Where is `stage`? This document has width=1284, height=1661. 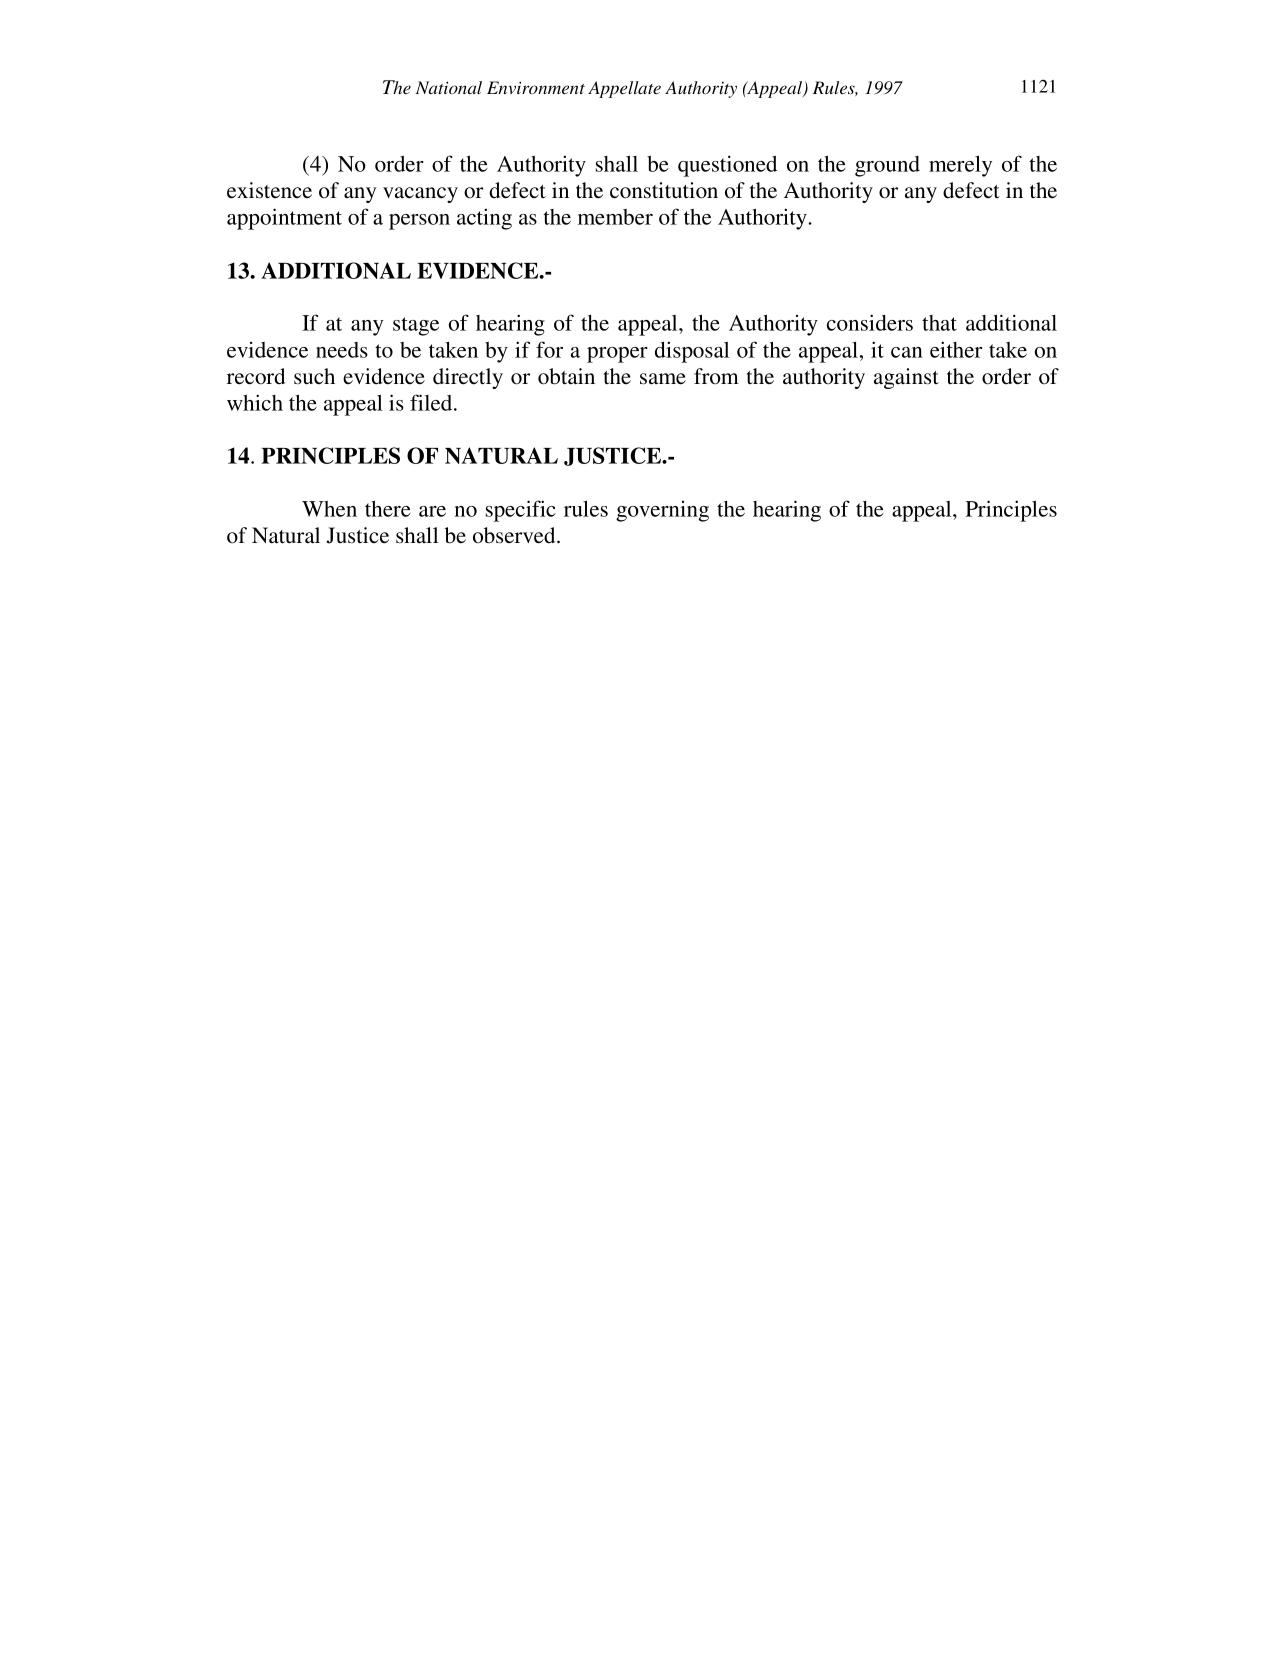 stage is located at coordinates (416, 326).
